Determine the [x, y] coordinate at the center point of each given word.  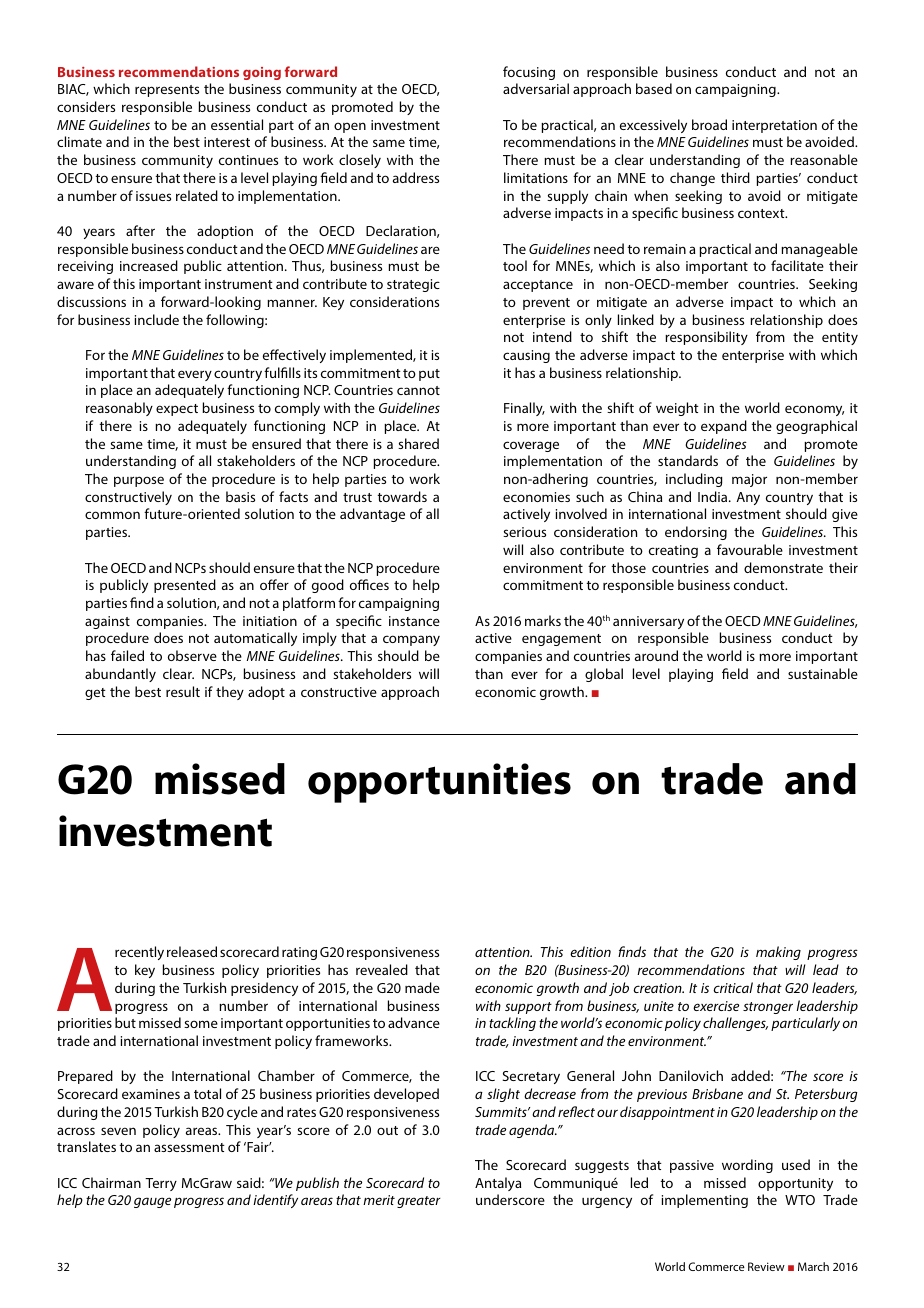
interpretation [774, 126]
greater [419, 1202]
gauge [152, 1202]
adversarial [536, 88]
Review [766, 1266]
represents [167, 91]
